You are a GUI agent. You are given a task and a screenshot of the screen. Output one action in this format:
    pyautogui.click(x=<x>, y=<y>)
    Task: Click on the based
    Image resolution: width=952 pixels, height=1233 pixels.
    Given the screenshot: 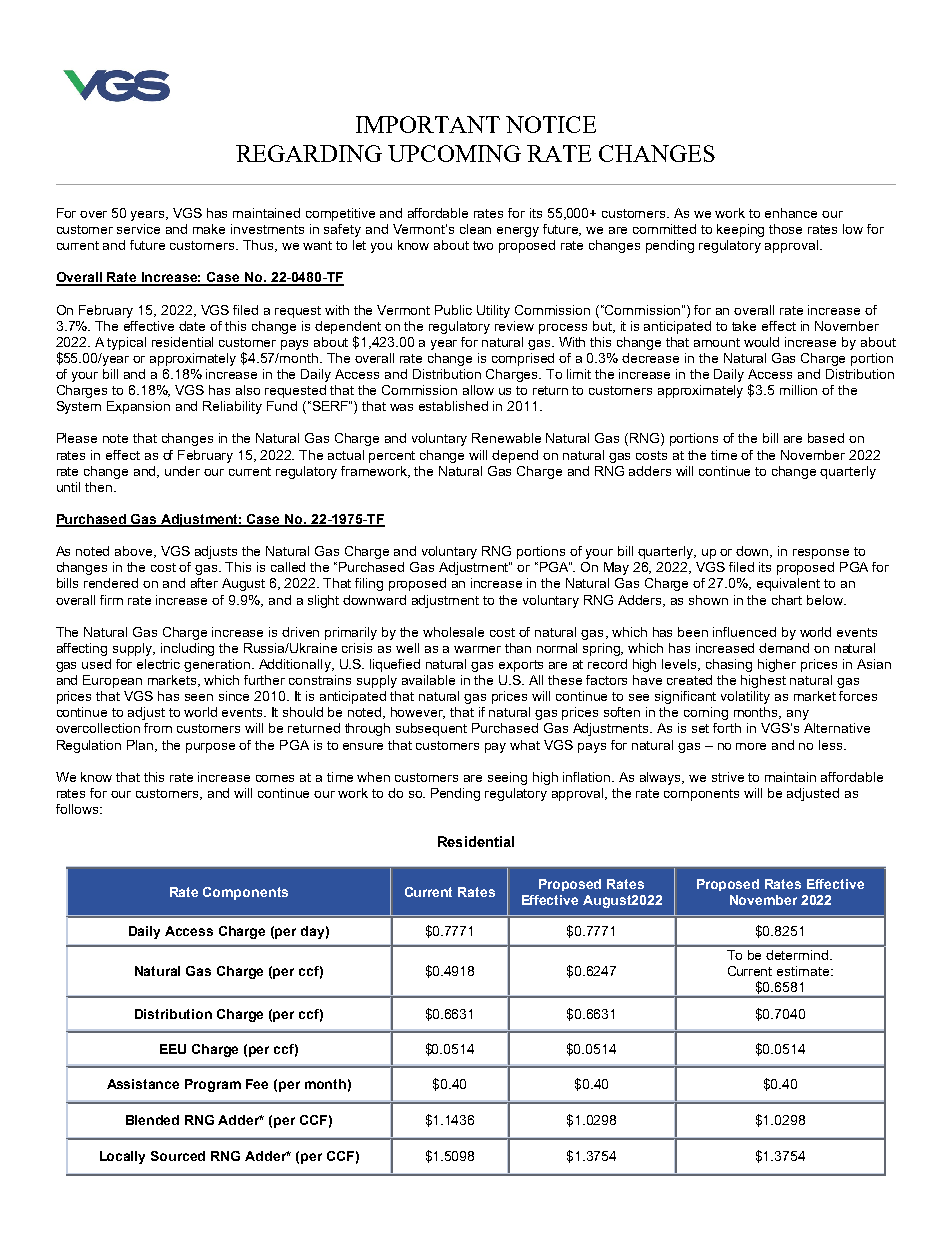 What is the action you would take?
    pyautogui.click(x=826, y=438)
